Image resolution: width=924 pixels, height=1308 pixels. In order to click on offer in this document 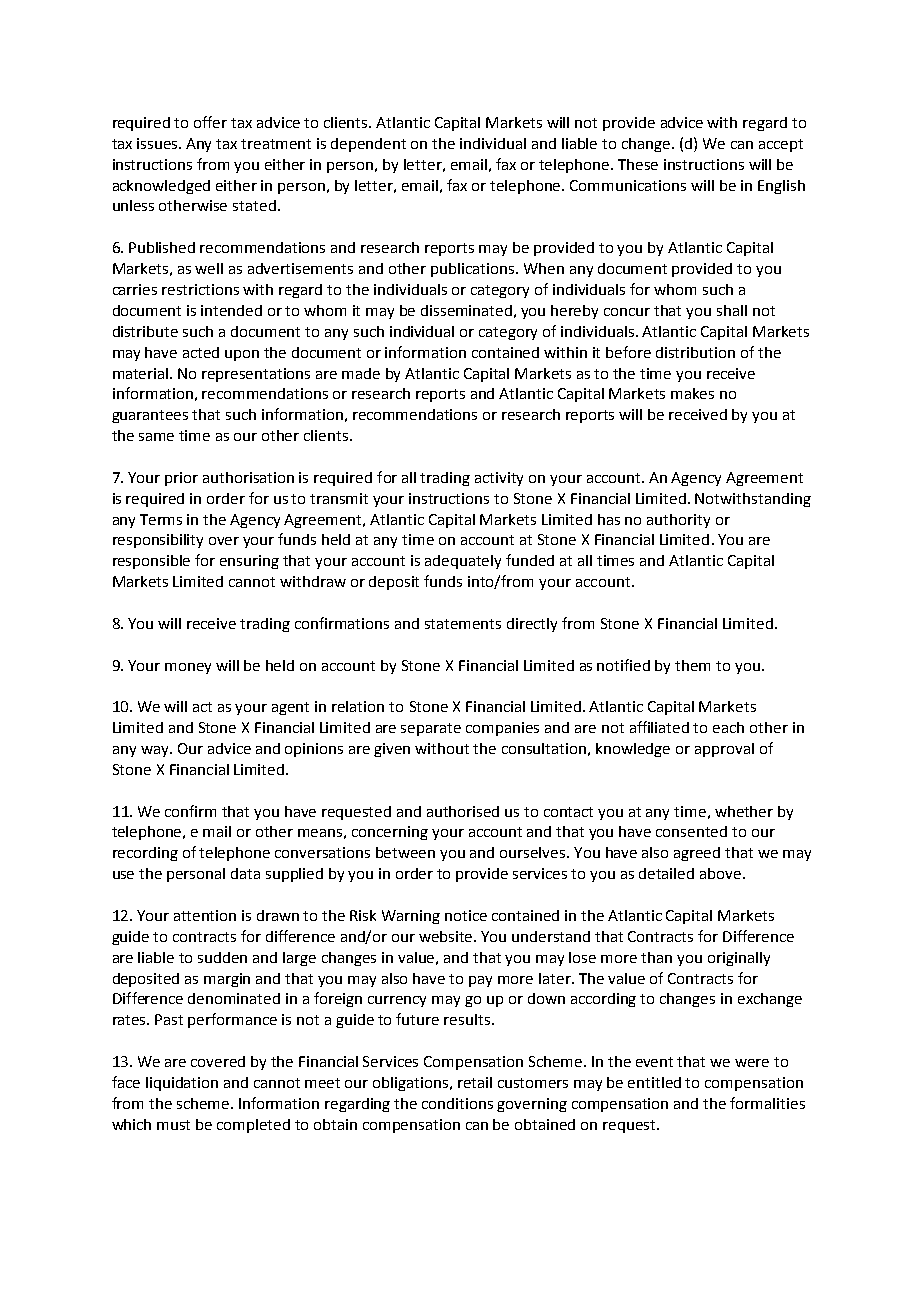, I will do `click(210, 122)`.
